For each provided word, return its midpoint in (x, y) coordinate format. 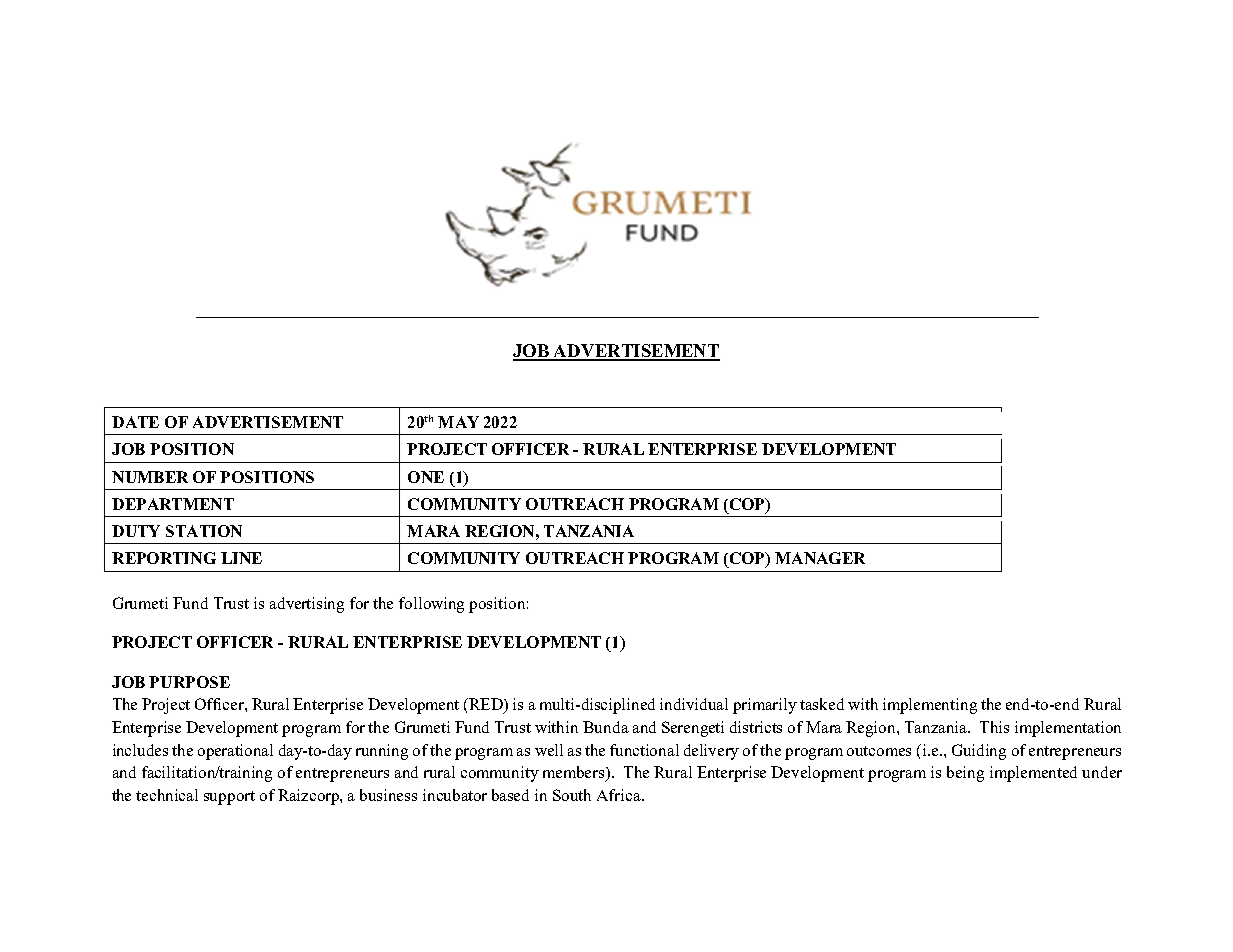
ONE (426, 477)
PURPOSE (189, 682)
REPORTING (164, 558)
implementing (930, 706)
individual (694, 704)
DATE (135, 422)
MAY (458, 422)
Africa (620, 795)
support (229, 798)
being (965, 774)
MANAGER (820, 558)
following (431, 605)
